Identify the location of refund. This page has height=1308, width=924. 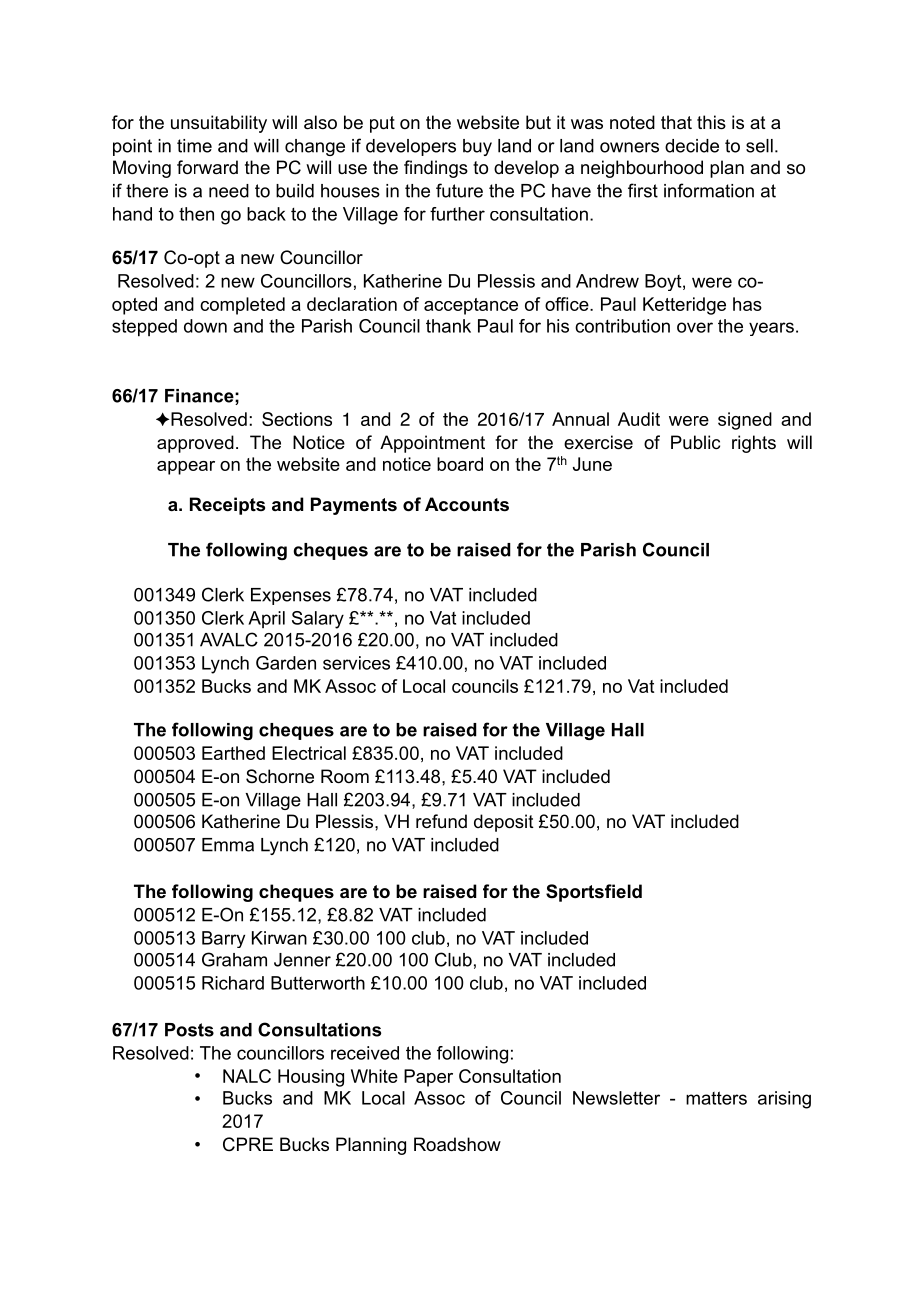
(441, 821).
